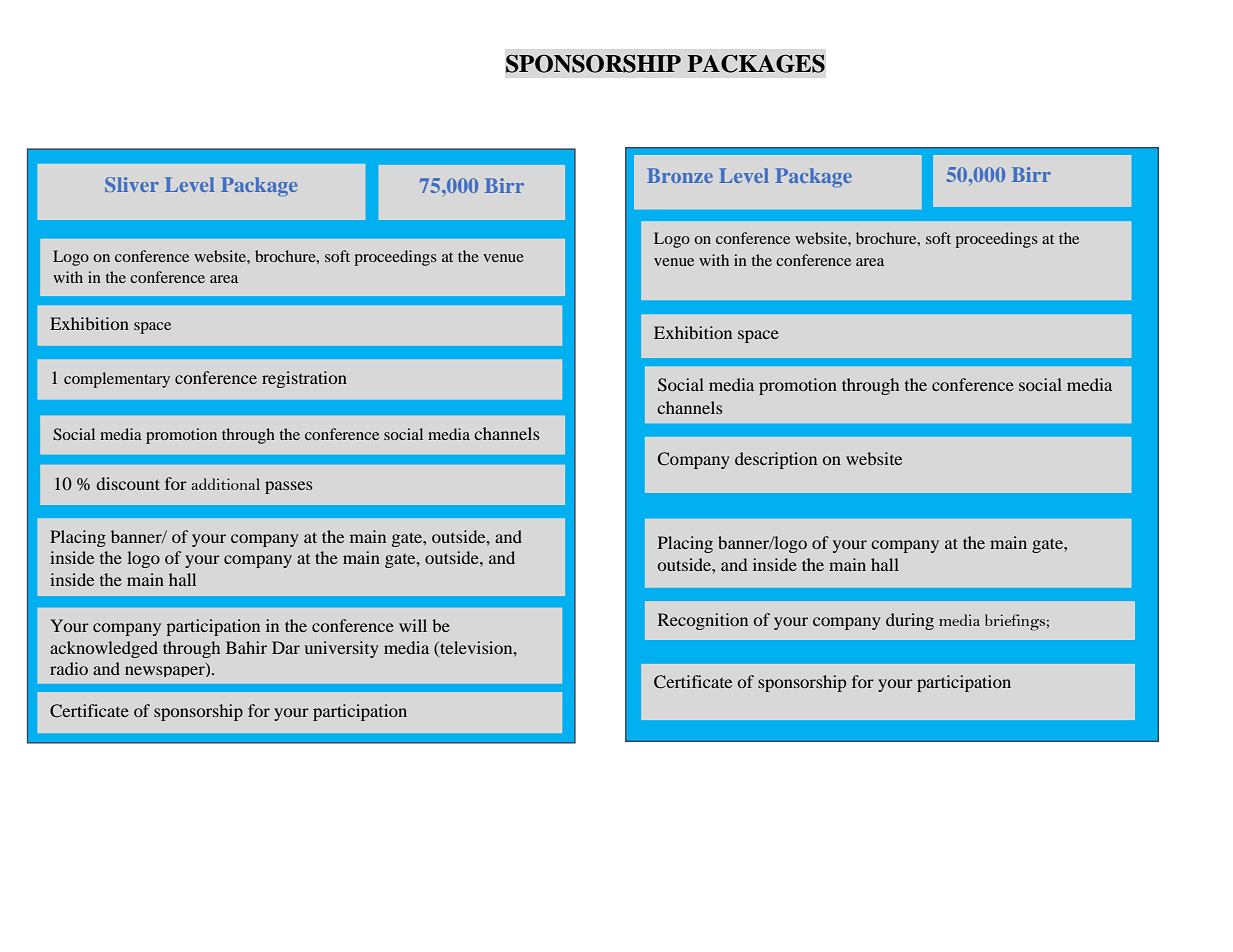  I want to click on Sliver, so click(132, 184).
